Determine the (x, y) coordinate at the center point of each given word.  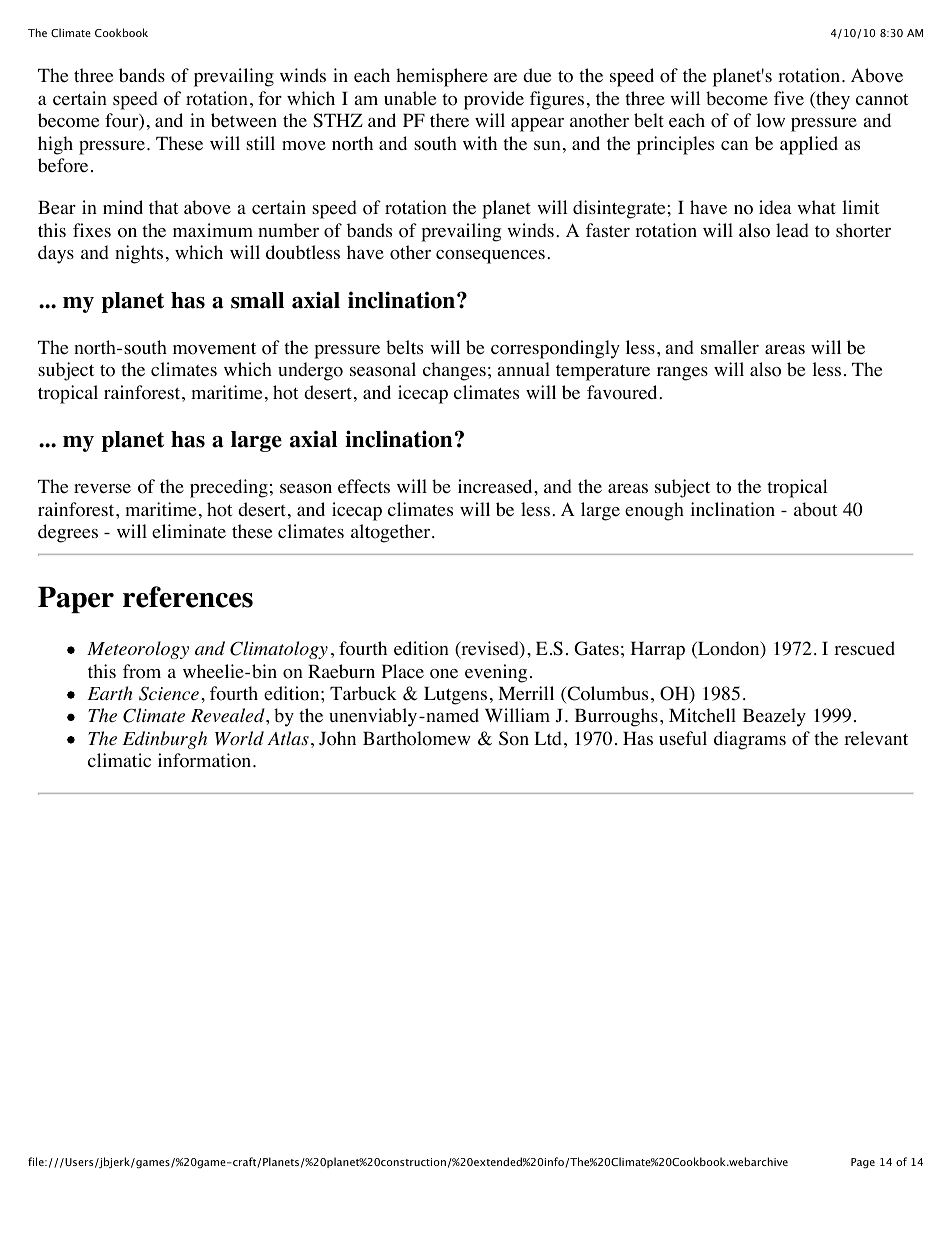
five (789, 98)
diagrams (750, 740)
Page (863, 1163)
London (729, 649)
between (244, 120)
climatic (119, 760)
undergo (310, 371)
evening (496, 673)
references (188, 597)
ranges (682, 373)
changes (454, 371)
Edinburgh (164, 740)
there (449, 120)
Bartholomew (417, 738)
